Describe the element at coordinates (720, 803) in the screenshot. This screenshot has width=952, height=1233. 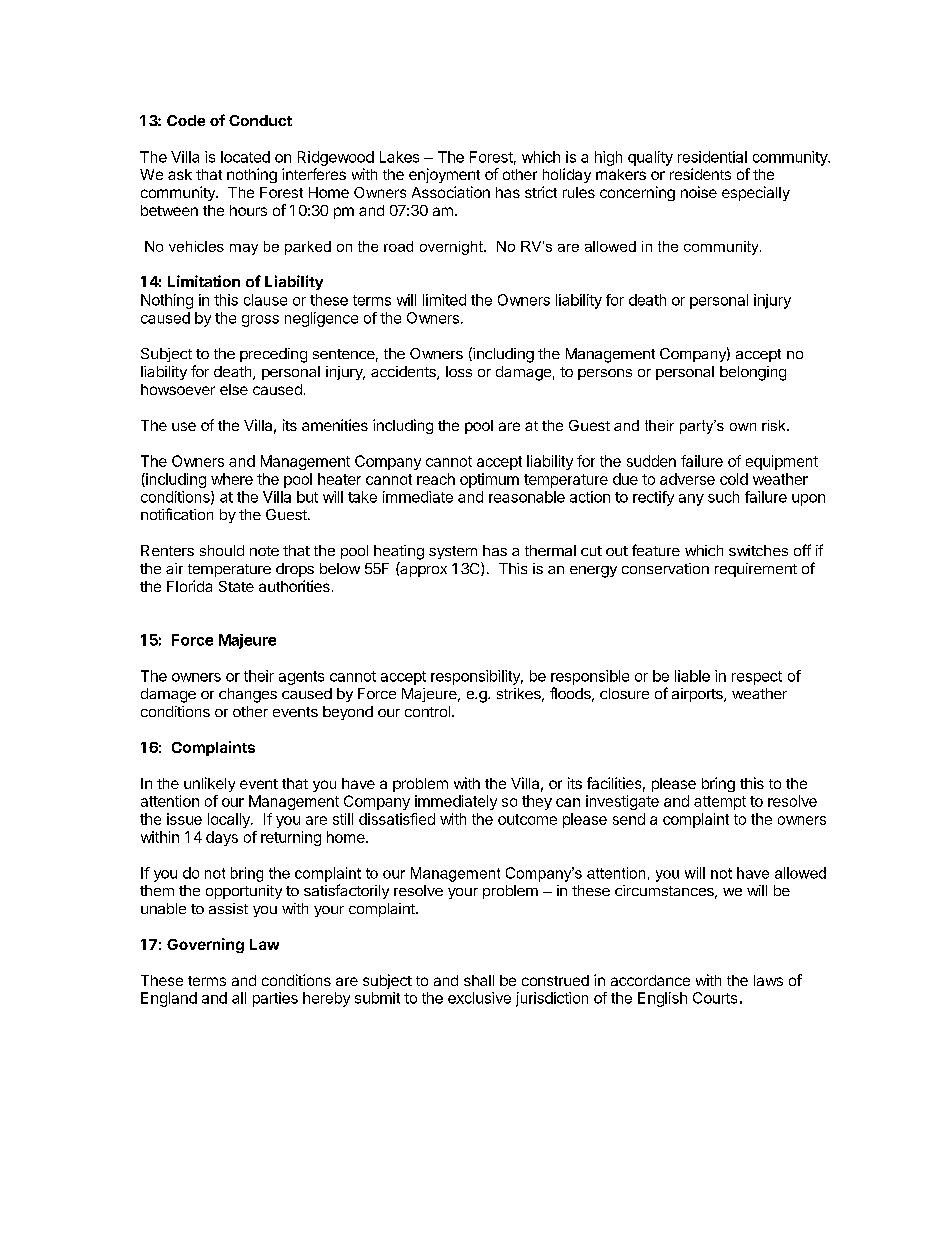
I see `attempt` at that location.
